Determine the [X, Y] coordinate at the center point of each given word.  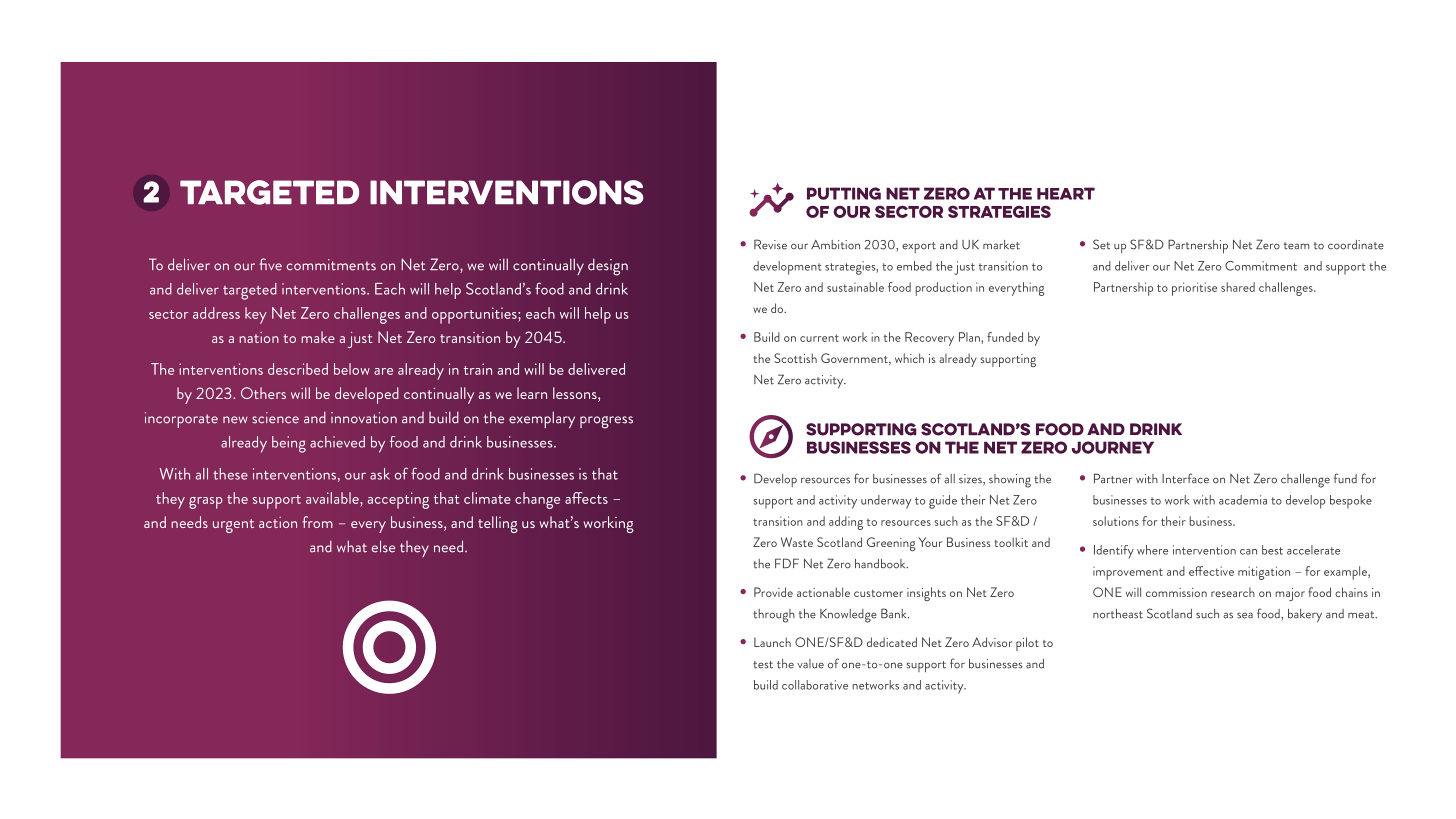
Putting [844, 193]
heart [1066, 193]
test [763, 665]
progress [606, 422]
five [270, 264]
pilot [1027, 644]
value [810, 664]
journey [1113, 447]
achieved [337, 442]
